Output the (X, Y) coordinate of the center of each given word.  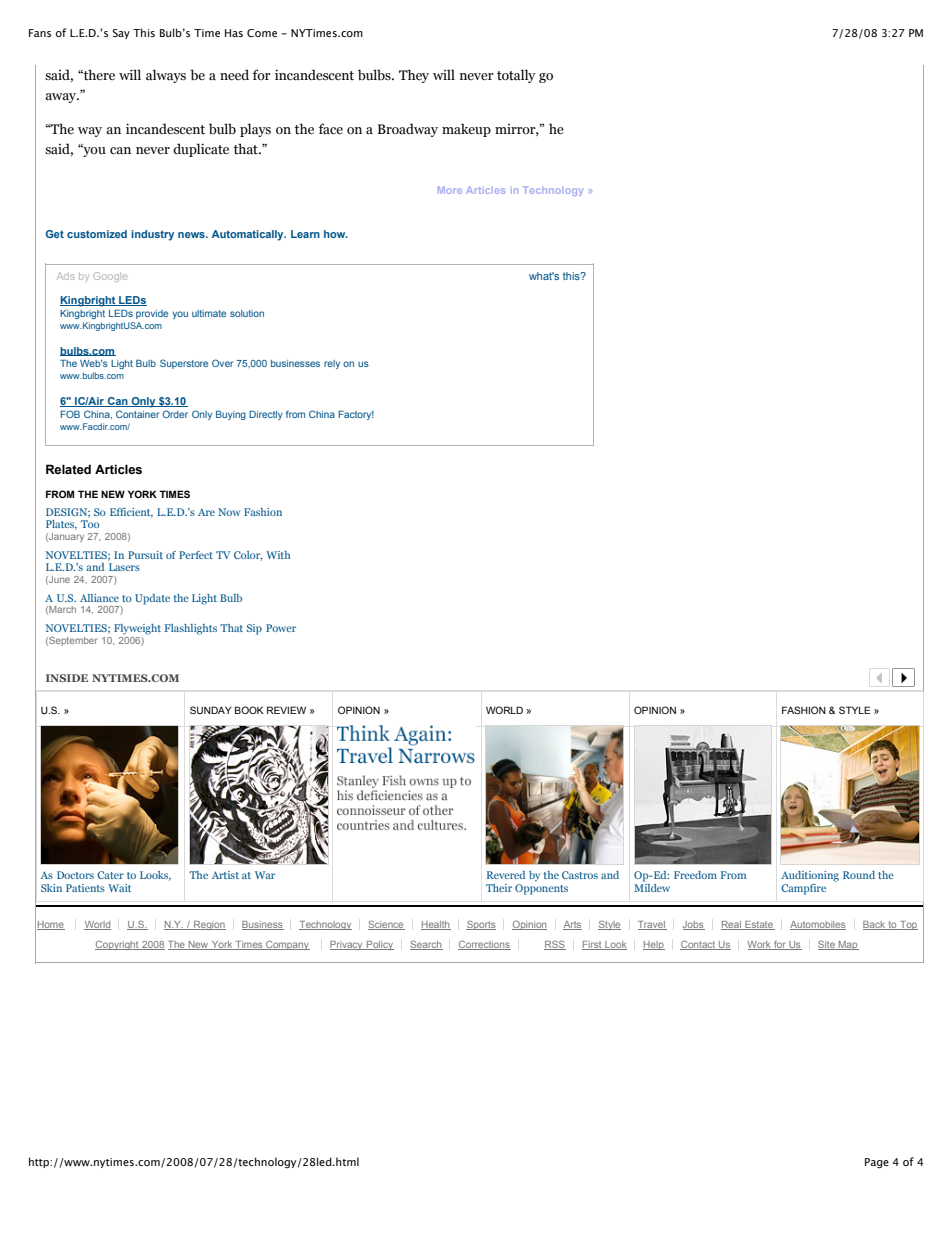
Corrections (484, 945)
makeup (466, 130)
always (166, 76)
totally (516, 76)
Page (877, 1163)
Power (281, 628)
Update (152, 599)
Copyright (118, 945)
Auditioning (810, 876)
